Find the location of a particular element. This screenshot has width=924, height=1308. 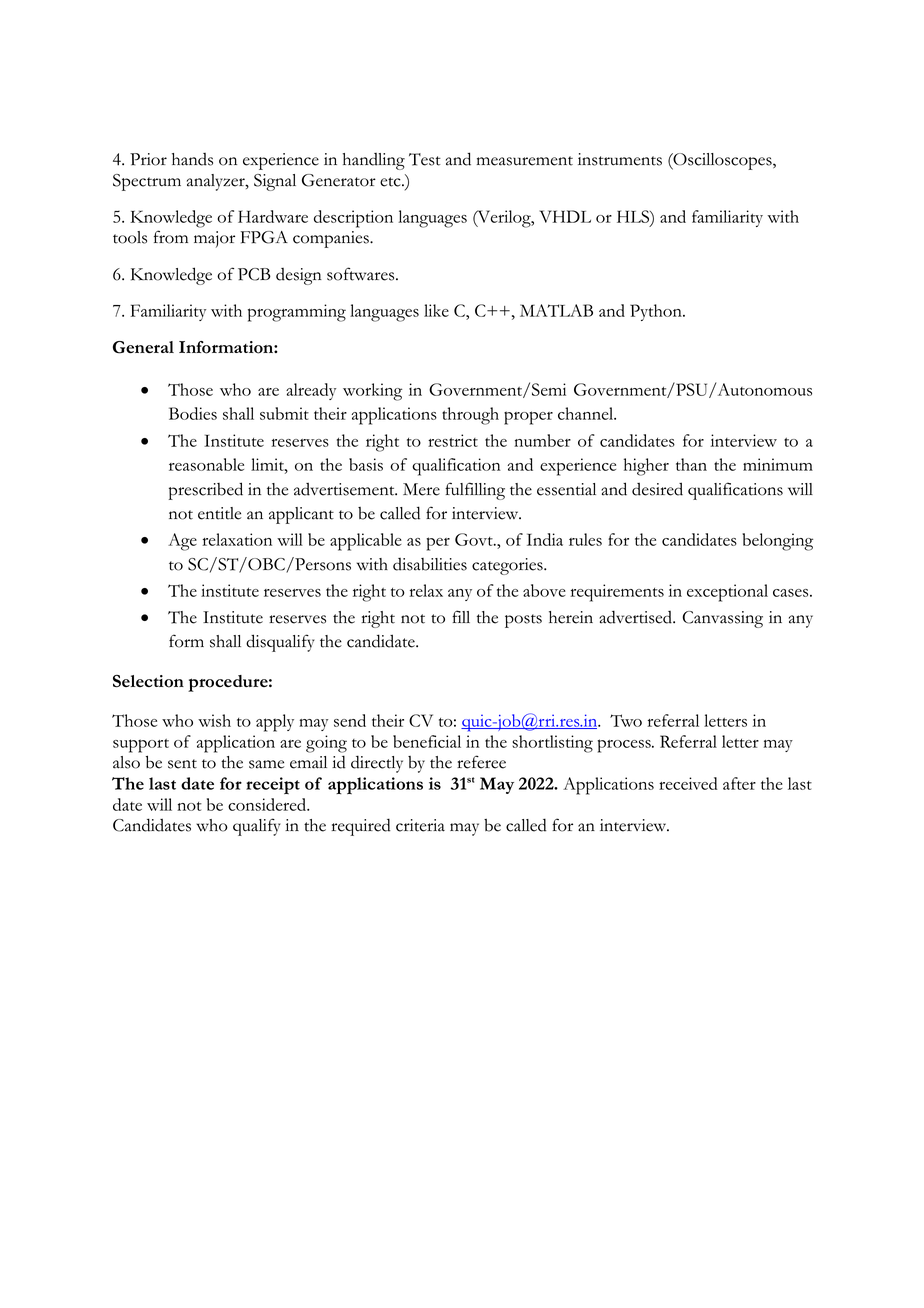

criteria is located at coordinates (420, 825).
